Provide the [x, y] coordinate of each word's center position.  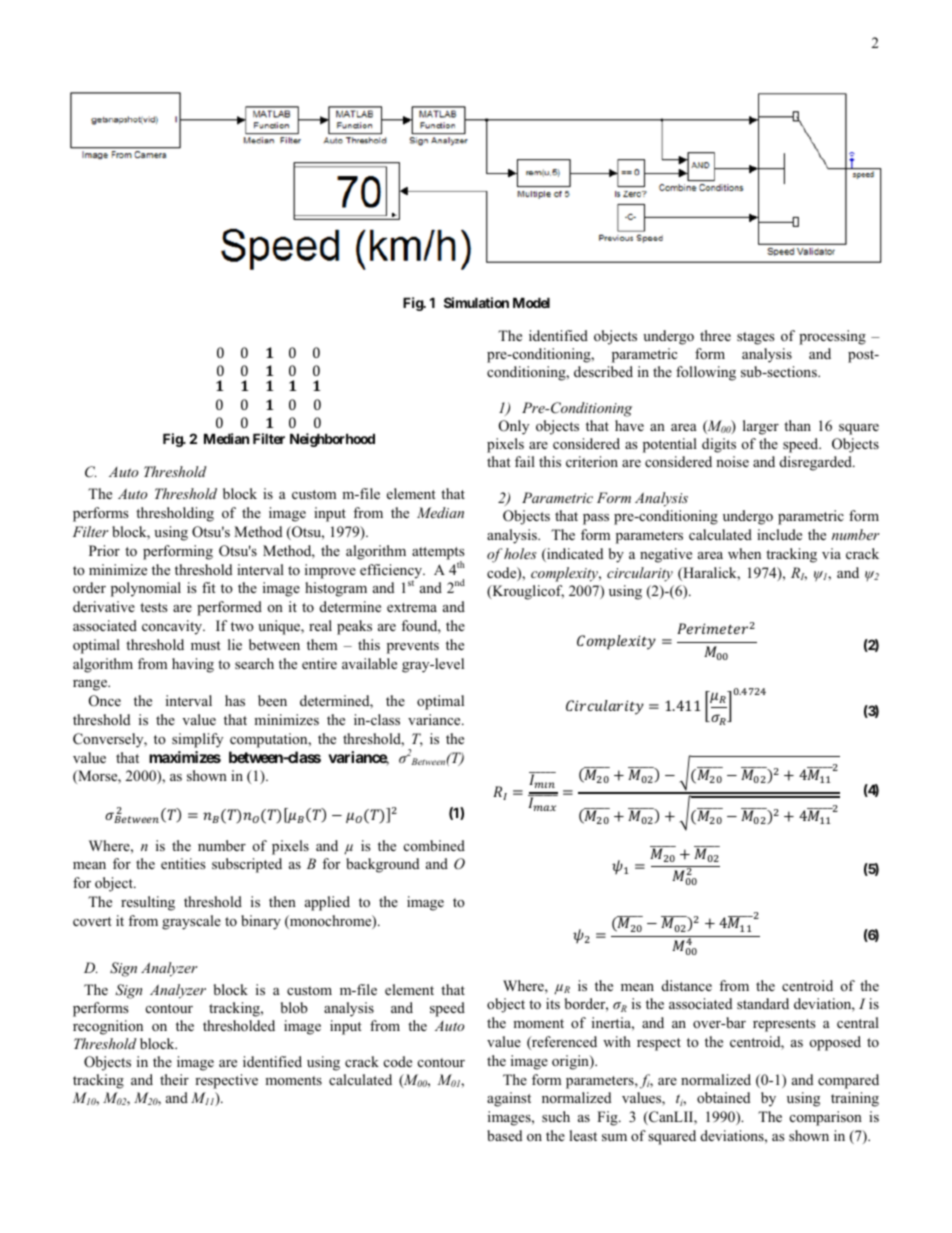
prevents [413, 647]
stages [756, 338]
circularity [640, 574]
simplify [197, 740]
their [174, 1079]
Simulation [476, 302]
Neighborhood [332, 440]
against [509, 1099]
